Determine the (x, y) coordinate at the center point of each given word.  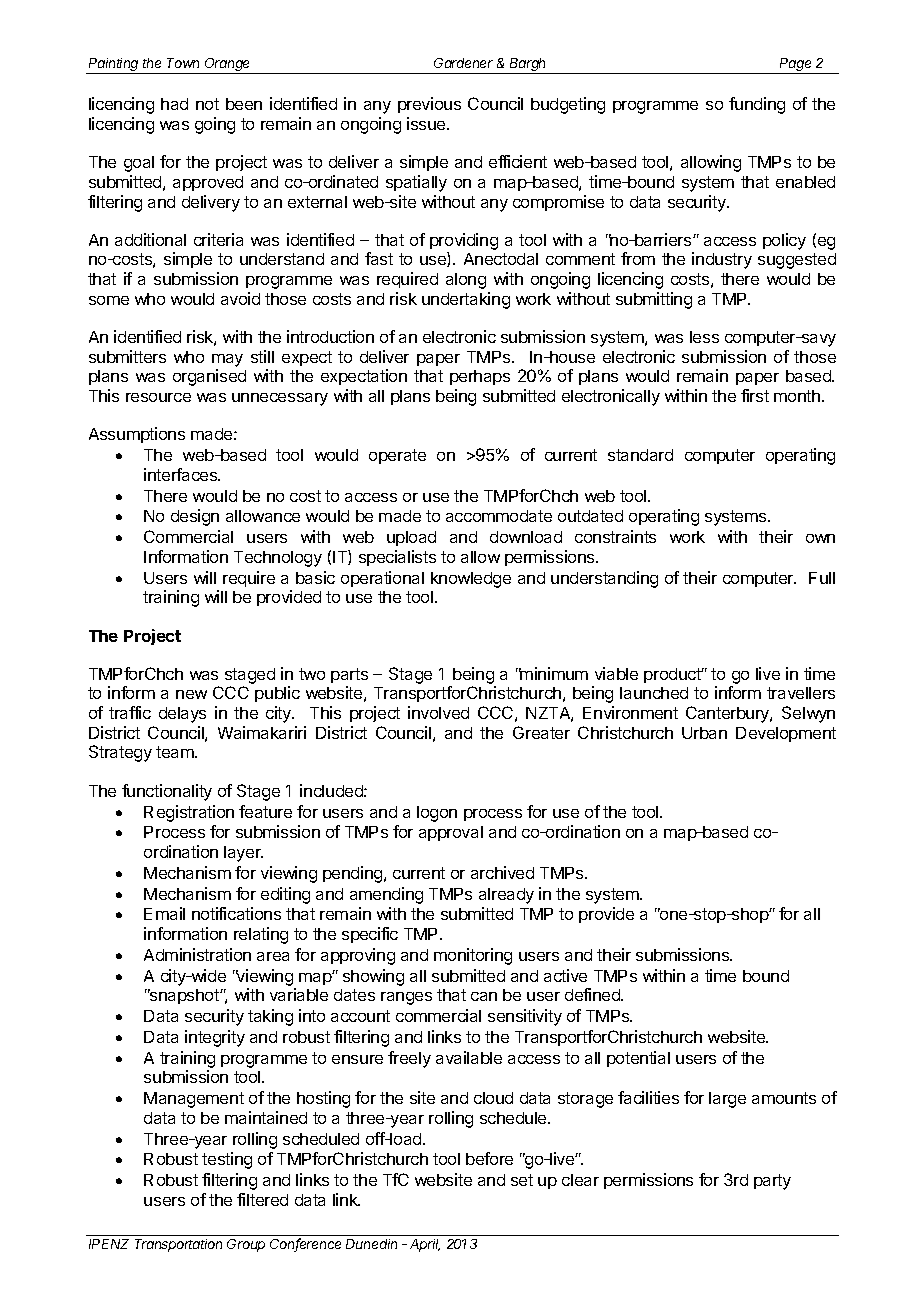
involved (438, 712)
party (772, 1182)
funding (757, 105)
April (425, 1245)
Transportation (178, 1245)
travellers (801, 693)
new (191, 694)
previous (429, 105)
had (174, 104)
